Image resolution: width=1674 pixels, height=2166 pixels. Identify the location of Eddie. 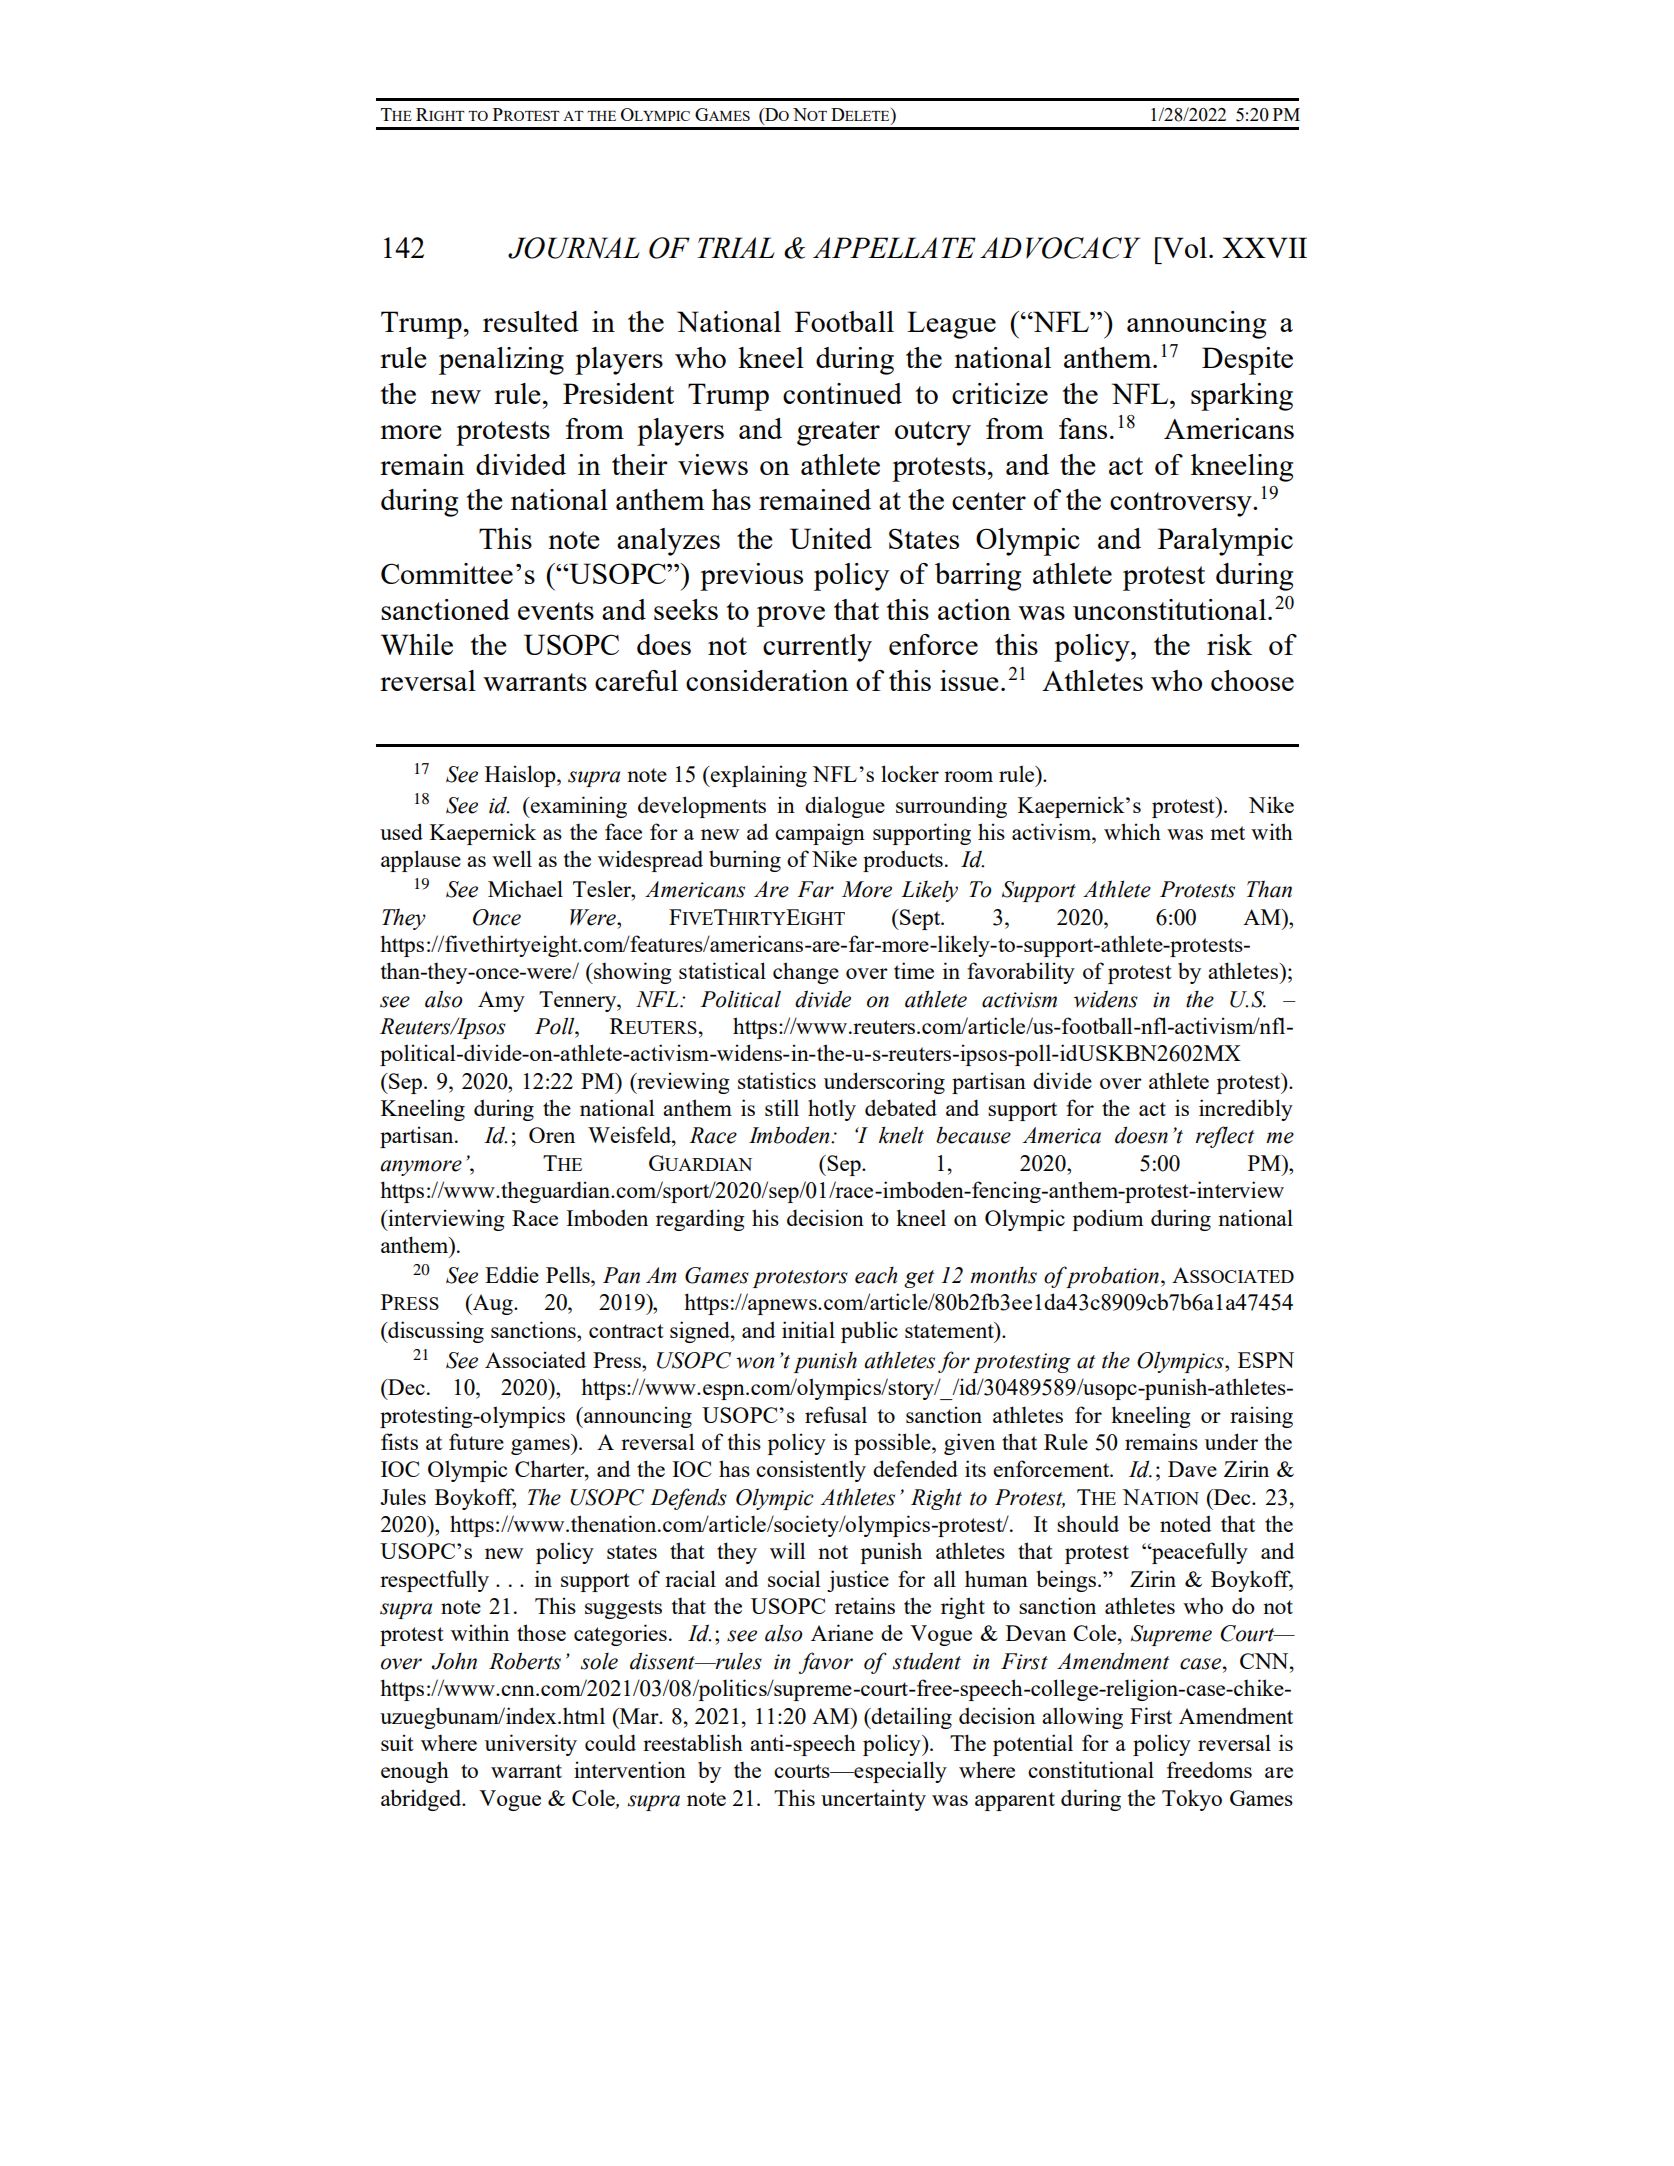
(512, 1274).
